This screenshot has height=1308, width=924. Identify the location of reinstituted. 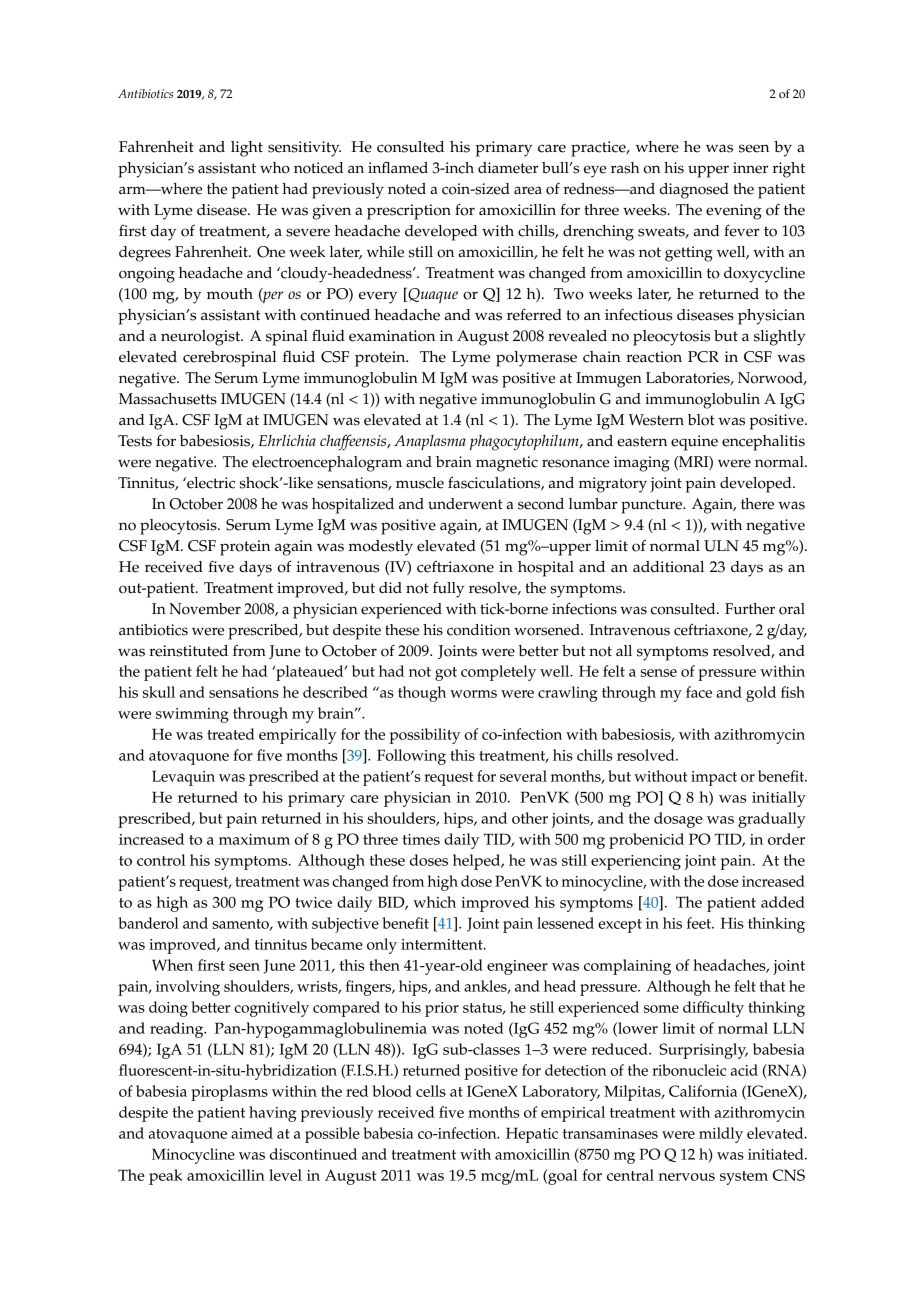
(188, 651).
